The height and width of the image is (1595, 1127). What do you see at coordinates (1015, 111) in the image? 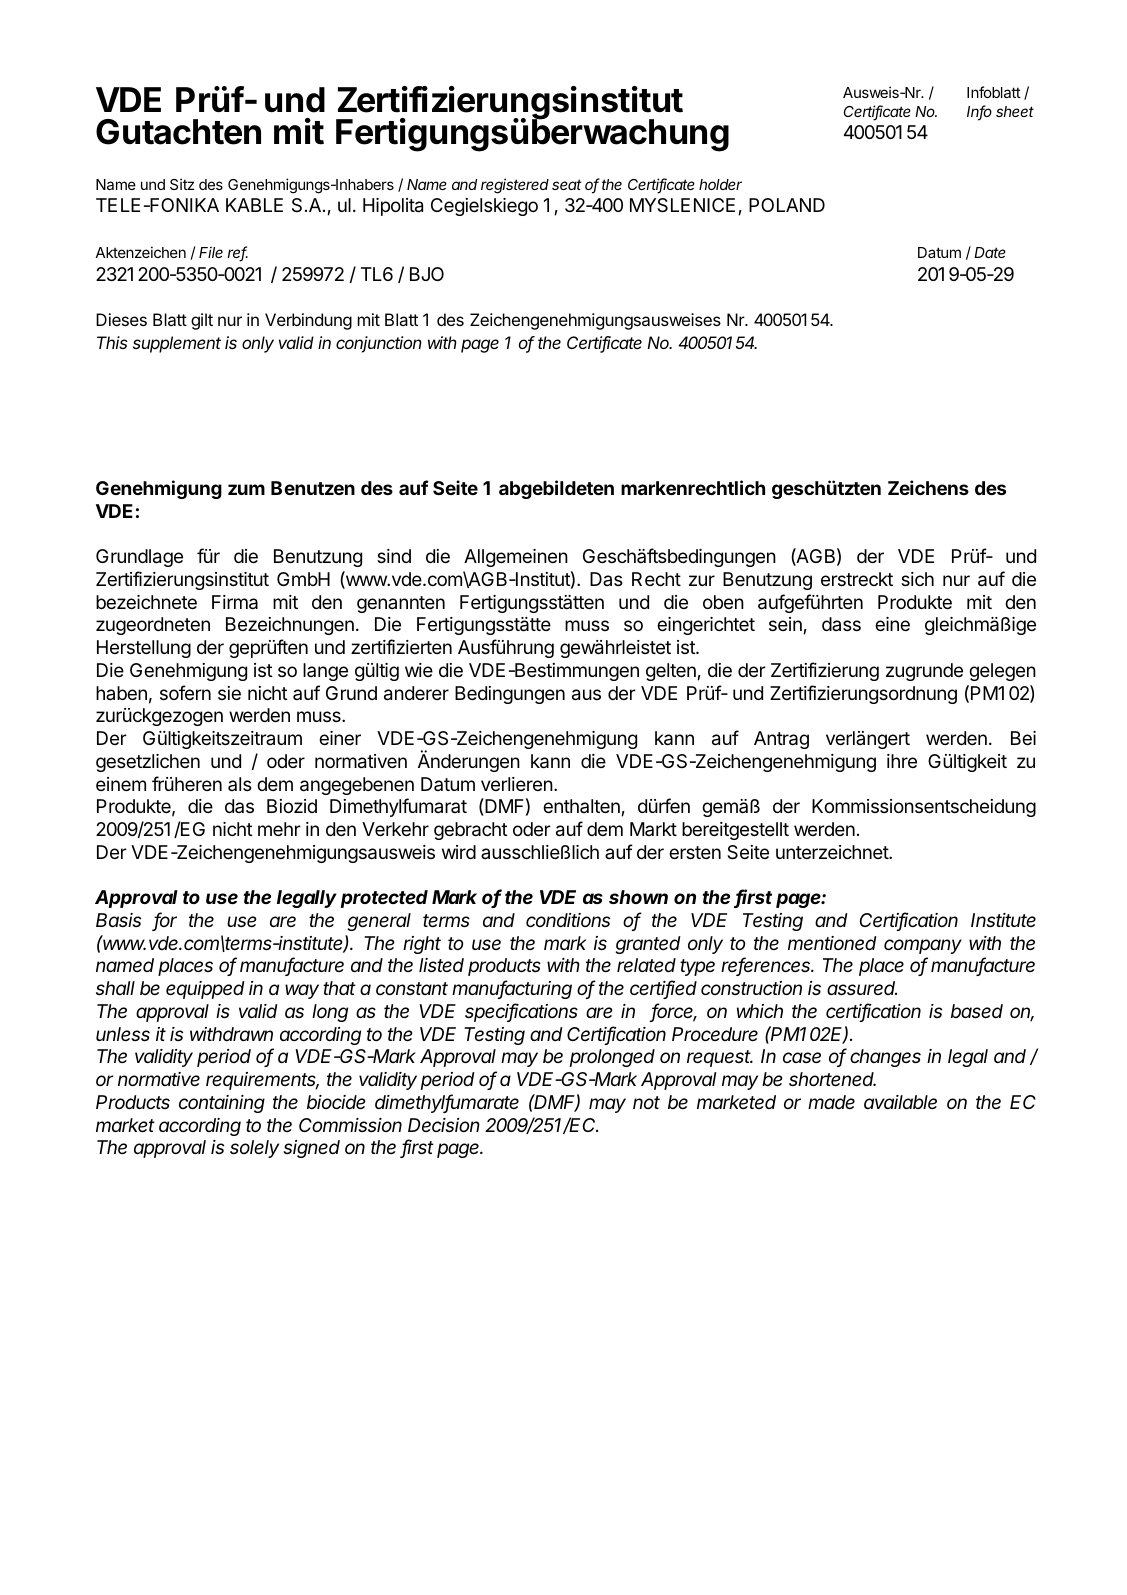
I see `sheet` at bounding box center [1015, 111].
